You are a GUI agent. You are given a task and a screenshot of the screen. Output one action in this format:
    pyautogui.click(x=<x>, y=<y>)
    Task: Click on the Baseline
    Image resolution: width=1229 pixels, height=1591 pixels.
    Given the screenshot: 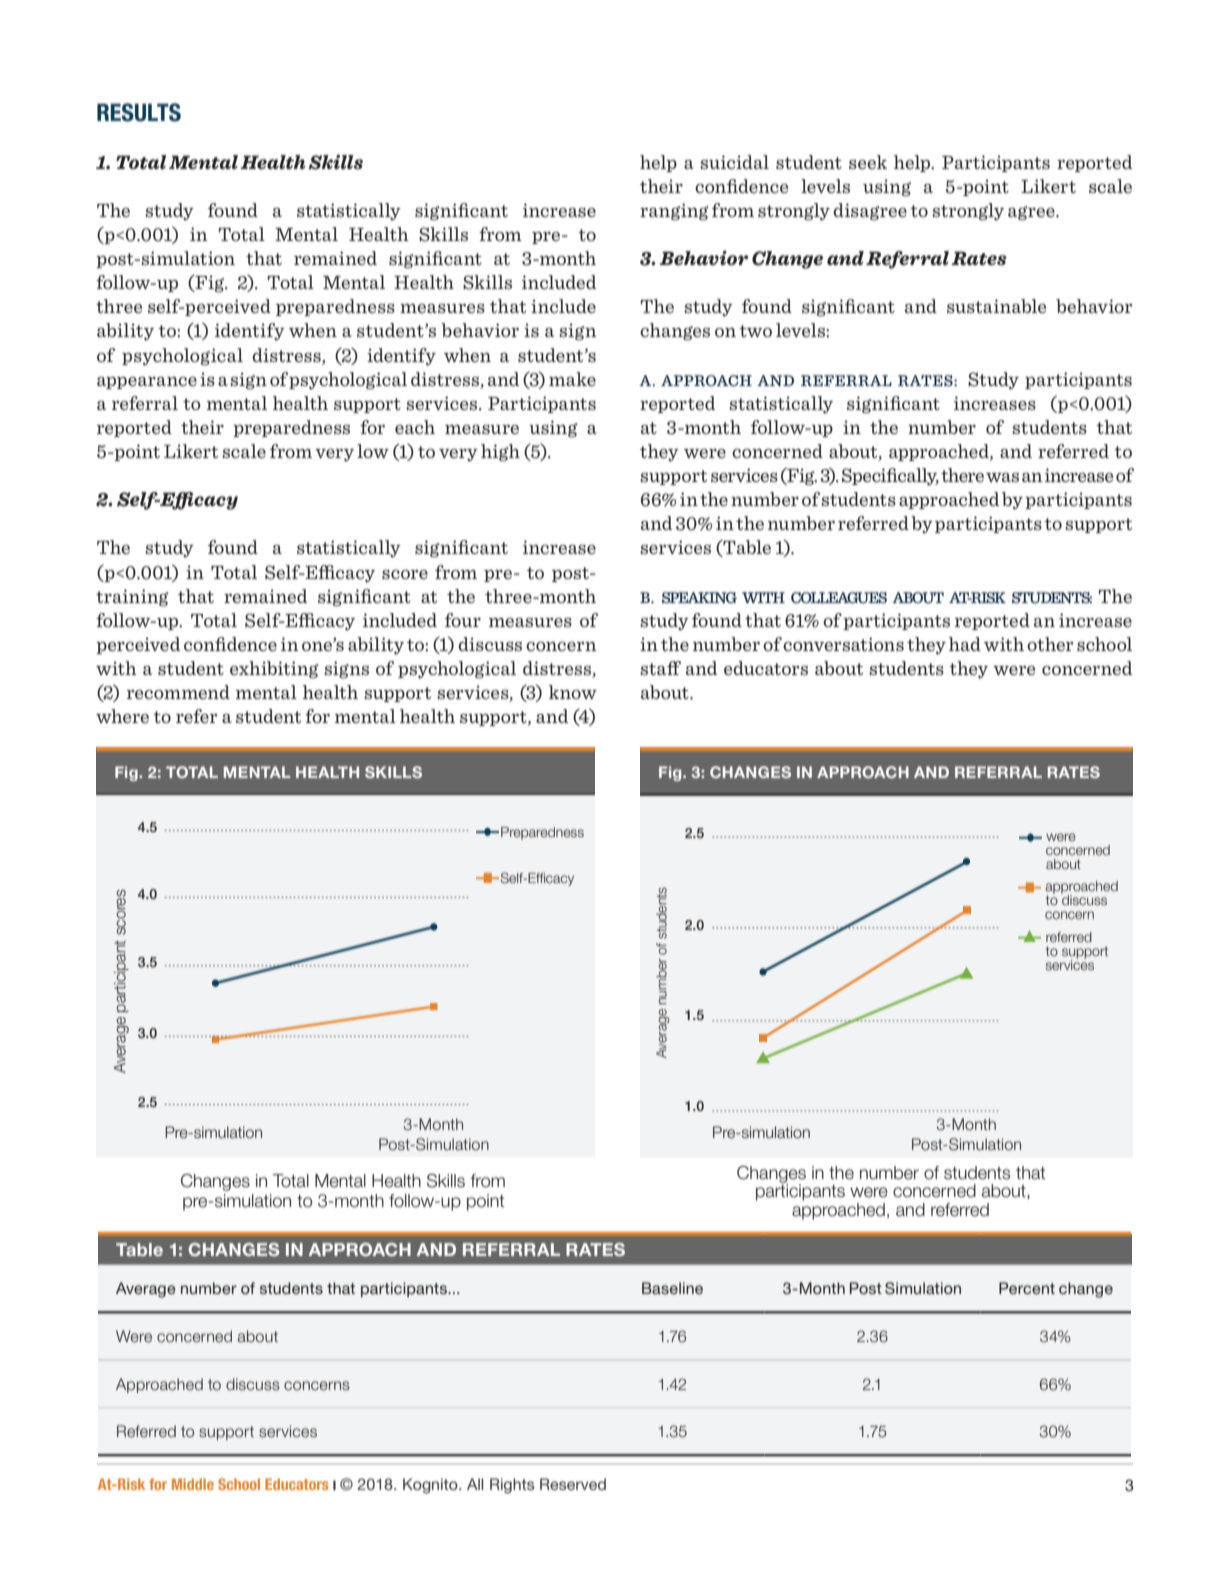 What is the action you would take?
    pyautogui.click(x=672, y=1288)
